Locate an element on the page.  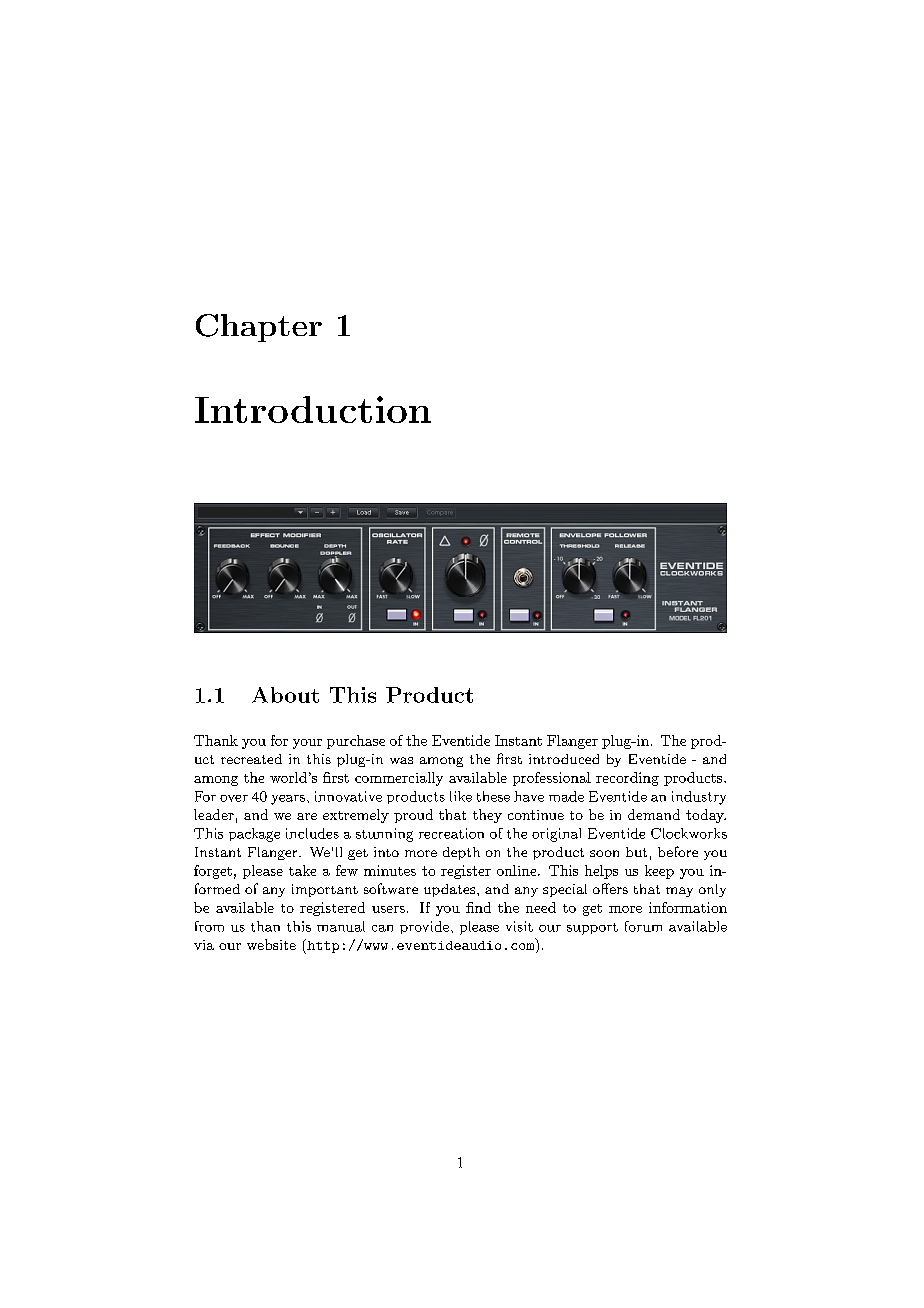
commercially is located at coordinates (399, 779).
